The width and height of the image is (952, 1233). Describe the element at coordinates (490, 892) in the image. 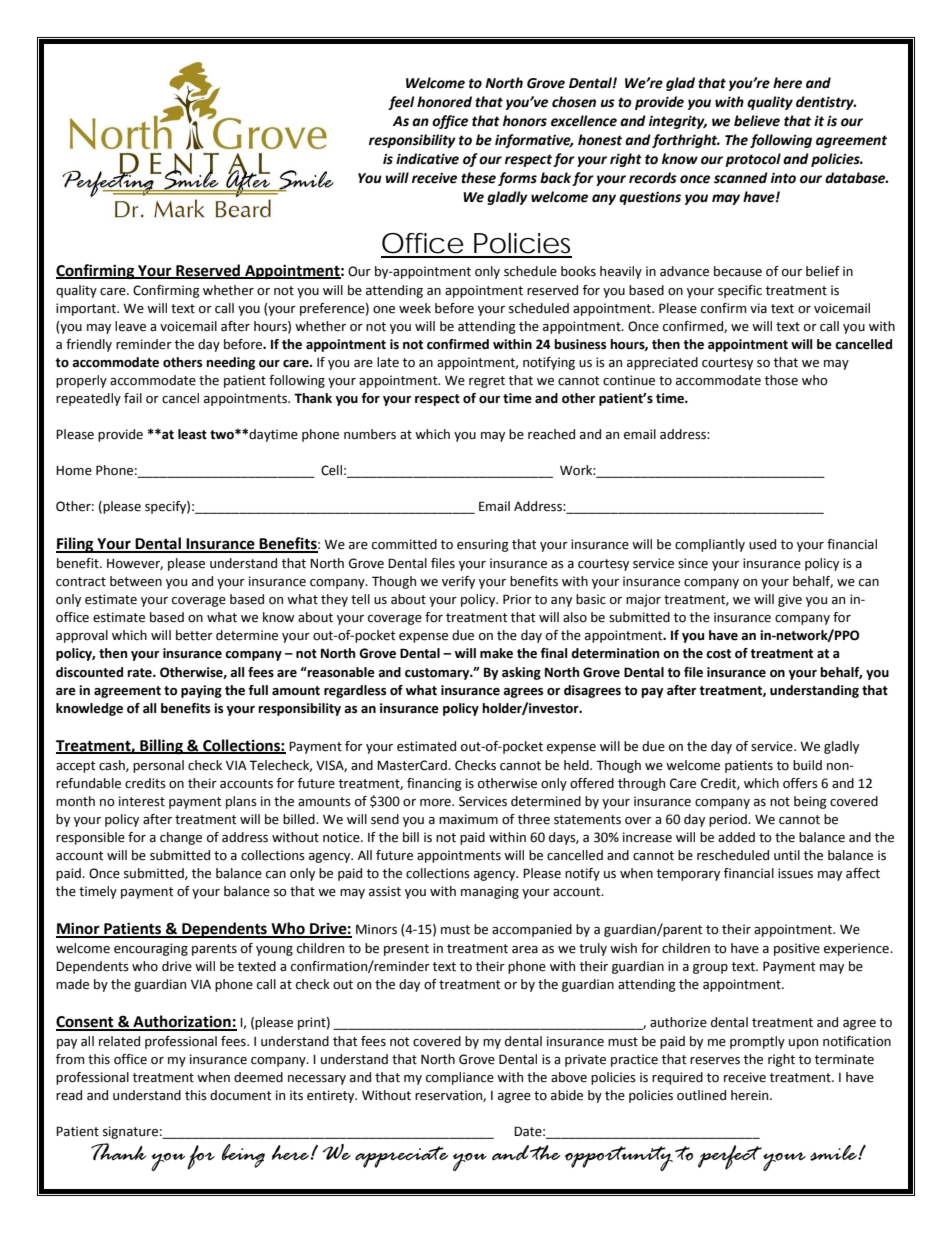

I see `managing` at that location.
